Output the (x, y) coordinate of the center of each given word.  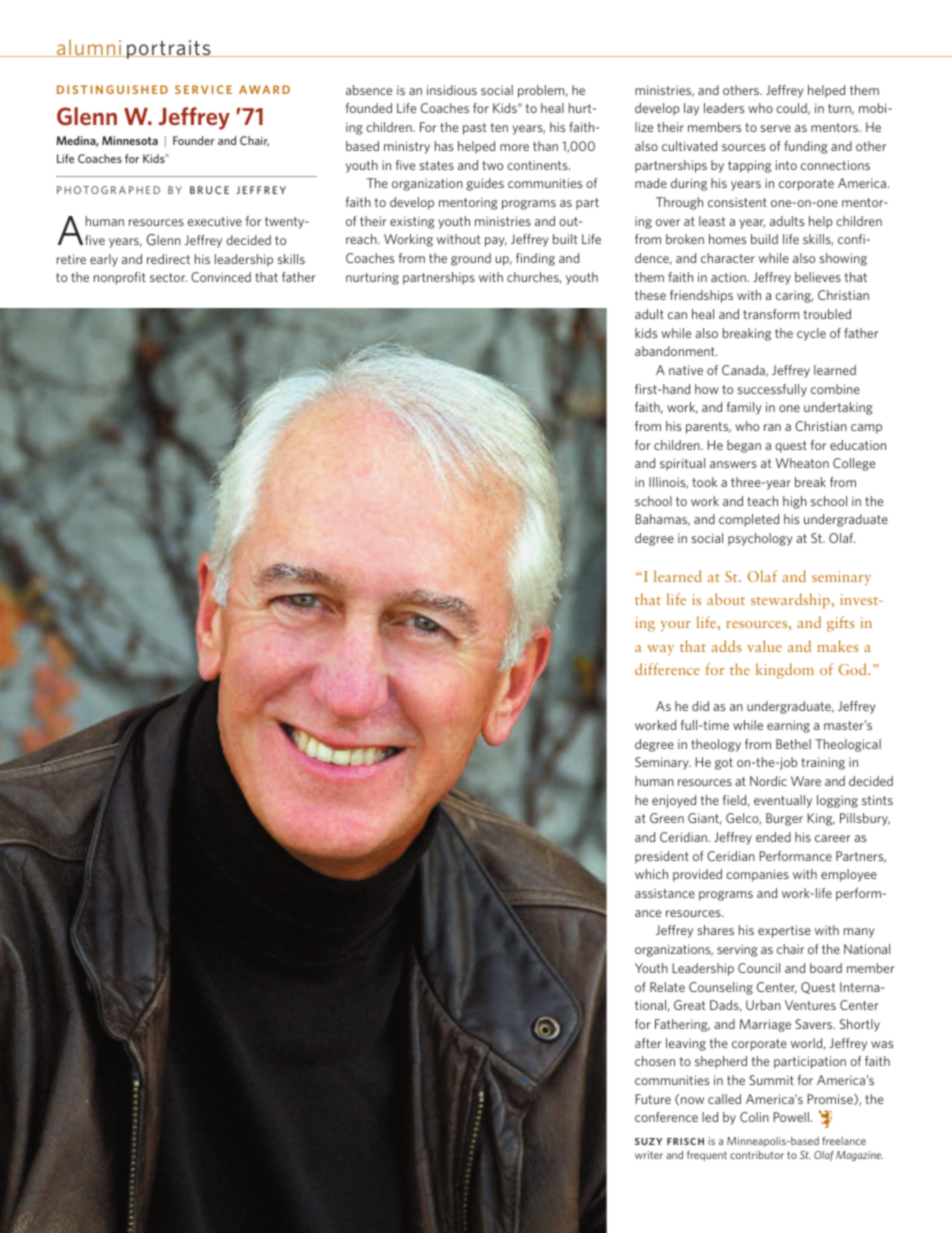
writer (649, 1155)
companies (757, 875)
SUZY (648, 1141)
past (474, 129)
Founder (194, 140)
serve (776, 128)
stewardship (791, 601)
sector (168, 277)
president (662, 857)
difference (667, 669)
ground (471, 259)
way (660, 650)
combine (835, 389)
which (651, 874)
